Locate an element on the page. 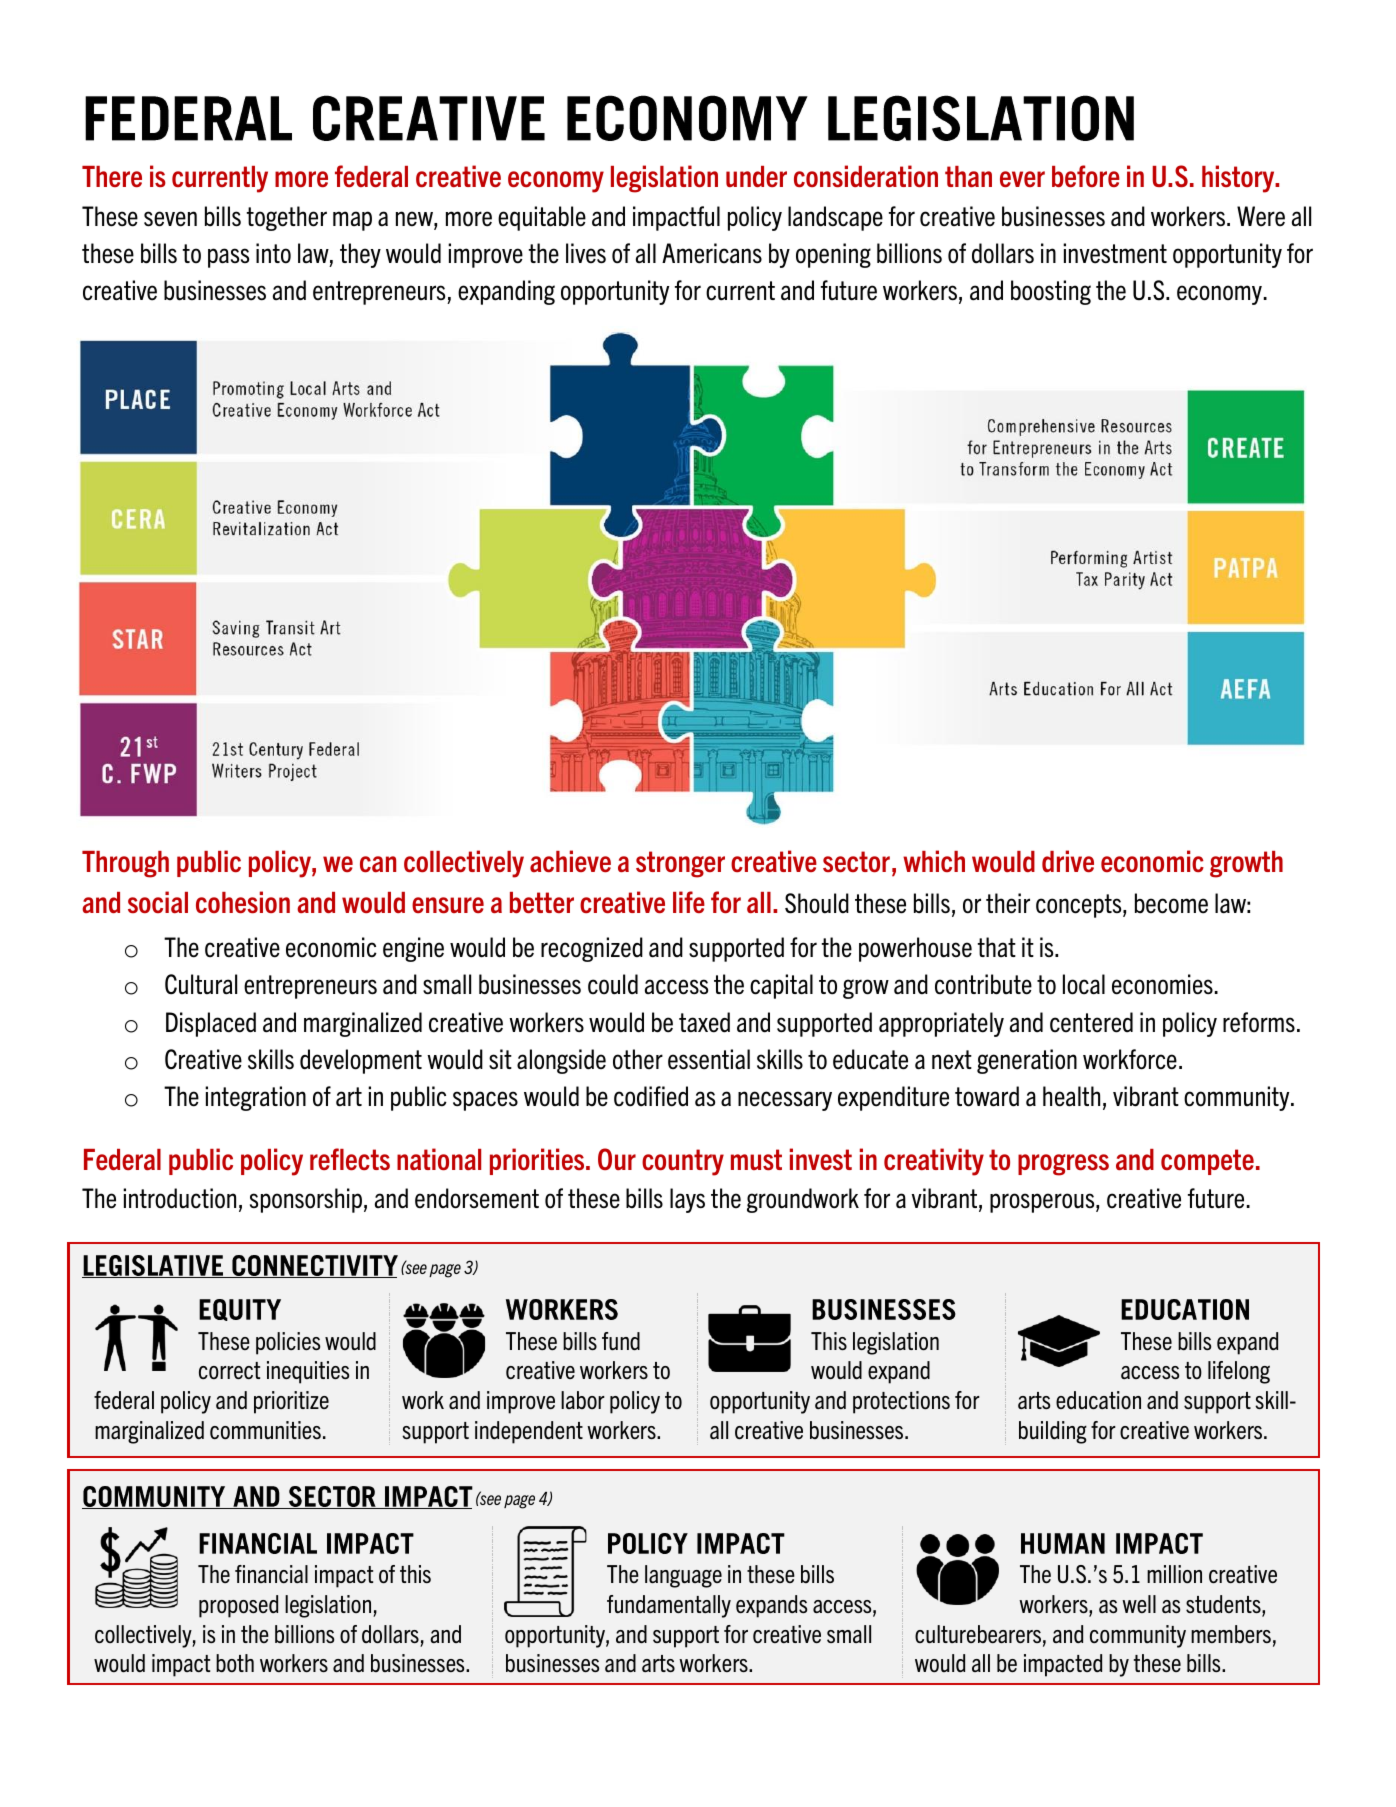  boosting is located at coordinates (1051, 292).
